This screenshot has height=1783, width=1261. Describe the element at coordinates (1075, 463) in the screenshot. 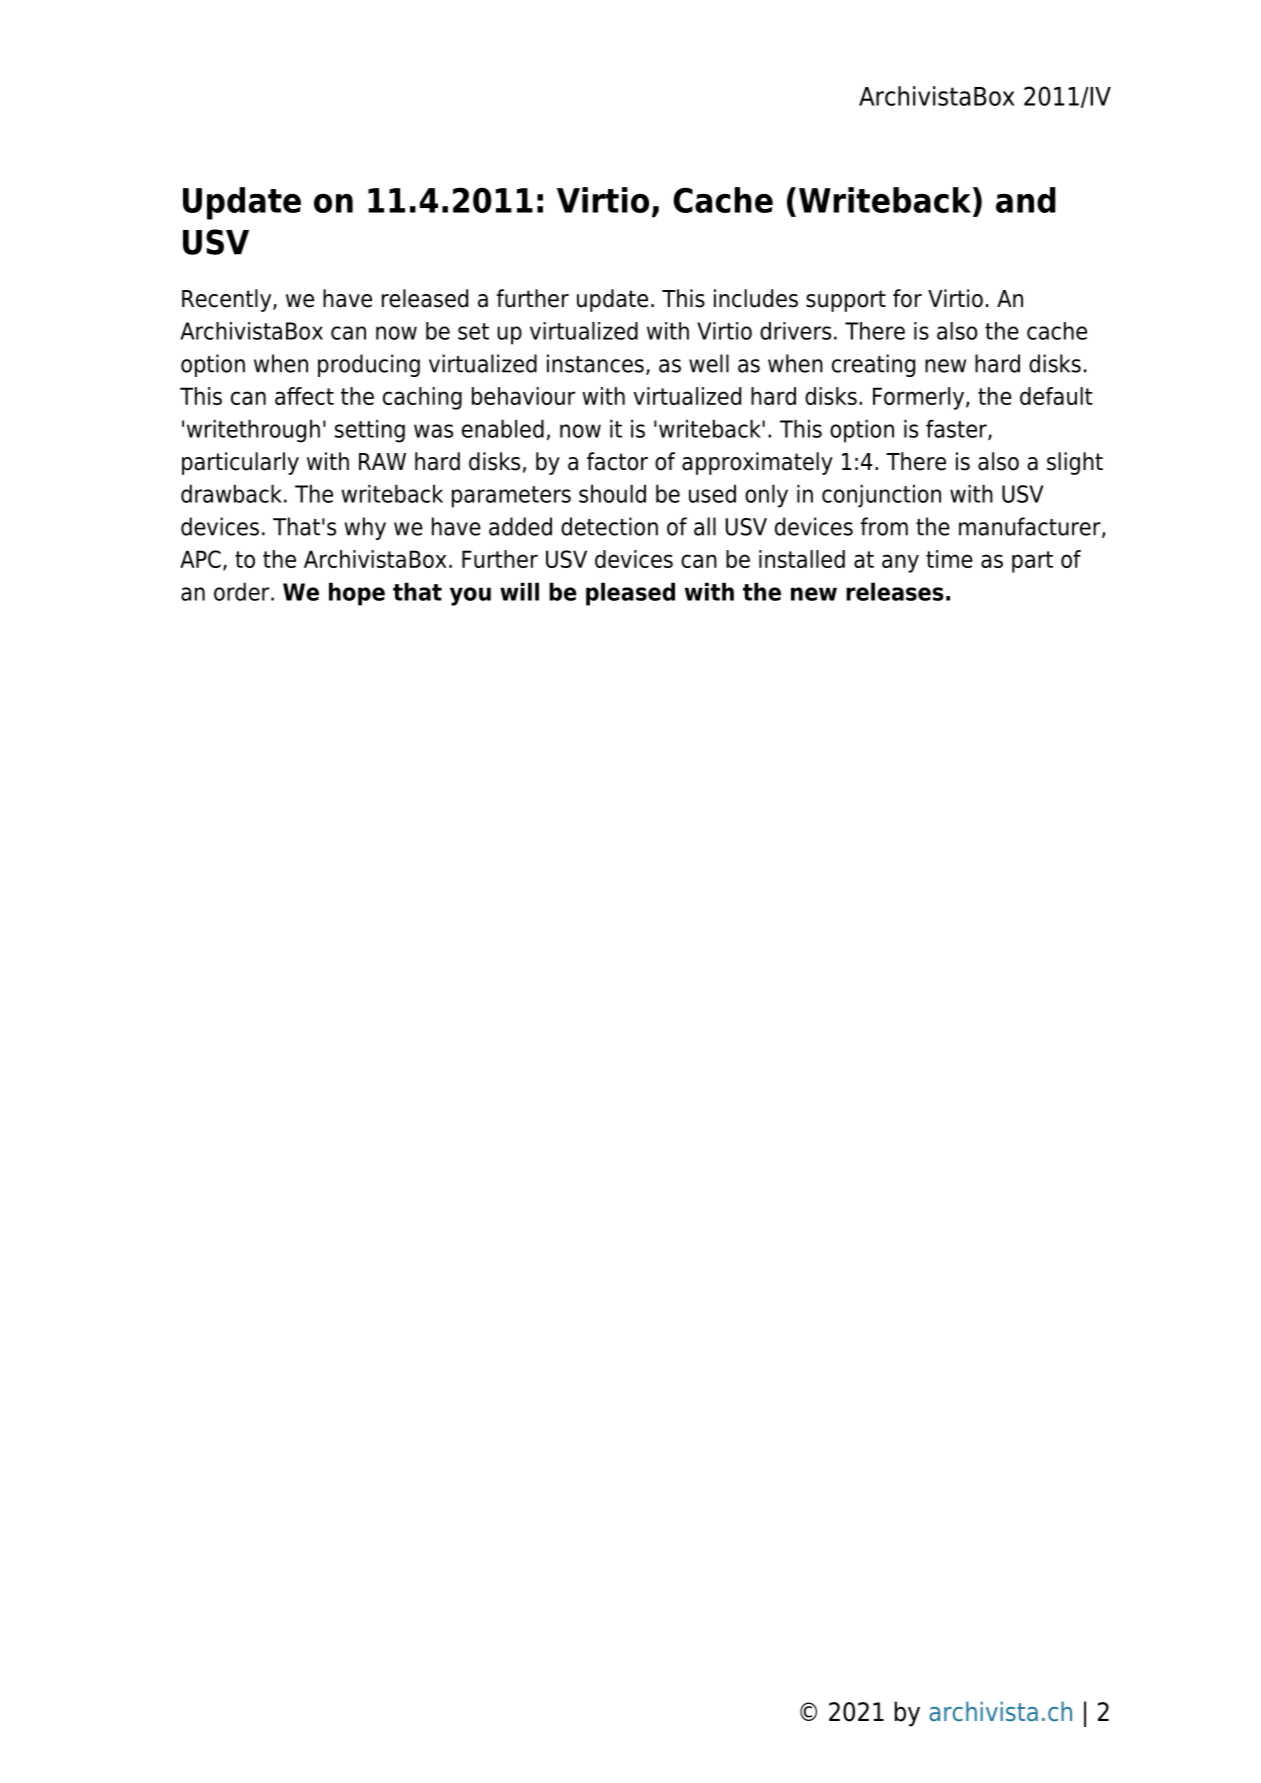

I see `slight` at that location.
